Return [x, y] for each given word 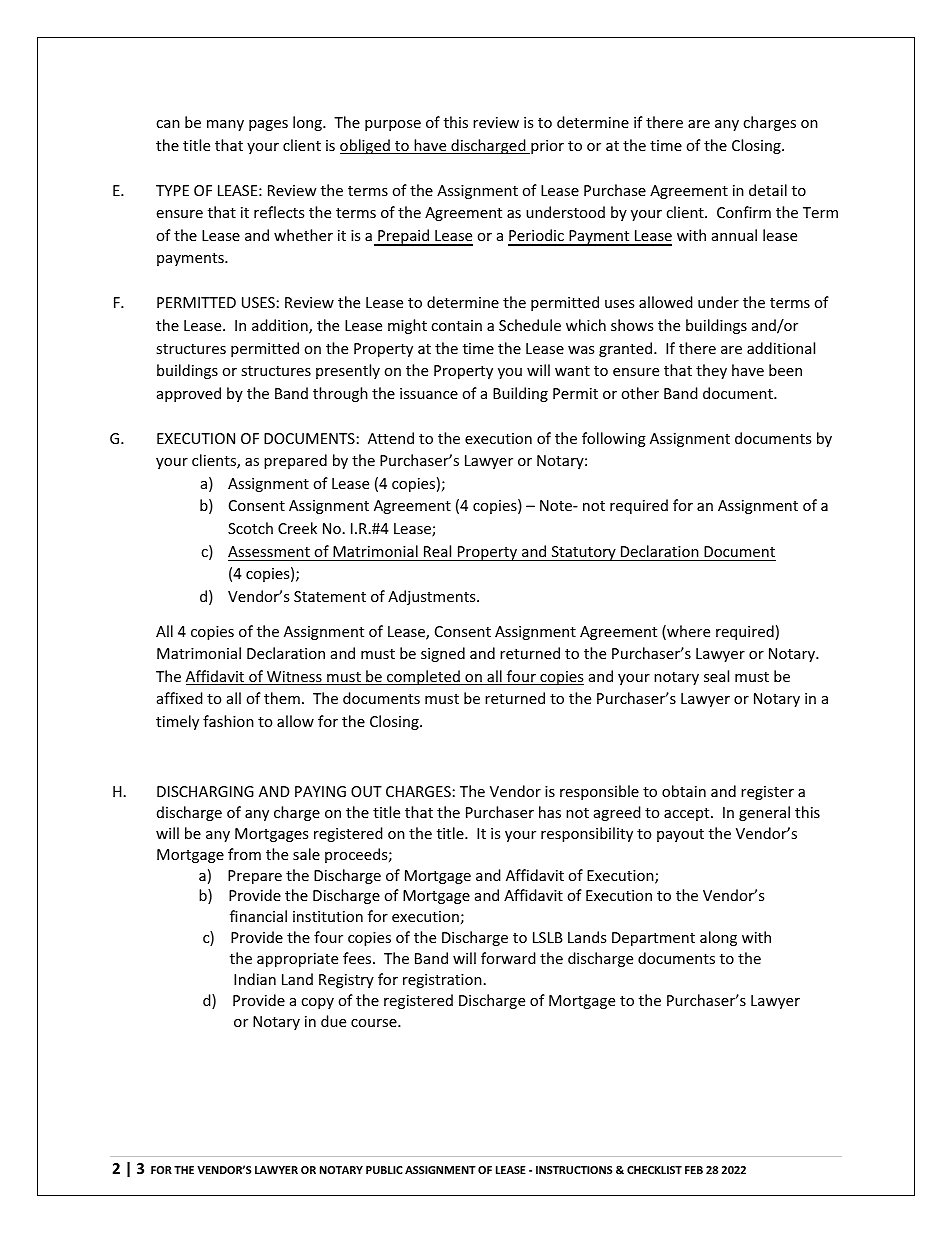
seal [716, 676]
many [225, 125]
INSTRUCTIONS [574, 1170]
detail [768, 190]
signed [443, 654]
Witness [294, 678]
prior [546, 147]
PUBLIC [384, 1170]
